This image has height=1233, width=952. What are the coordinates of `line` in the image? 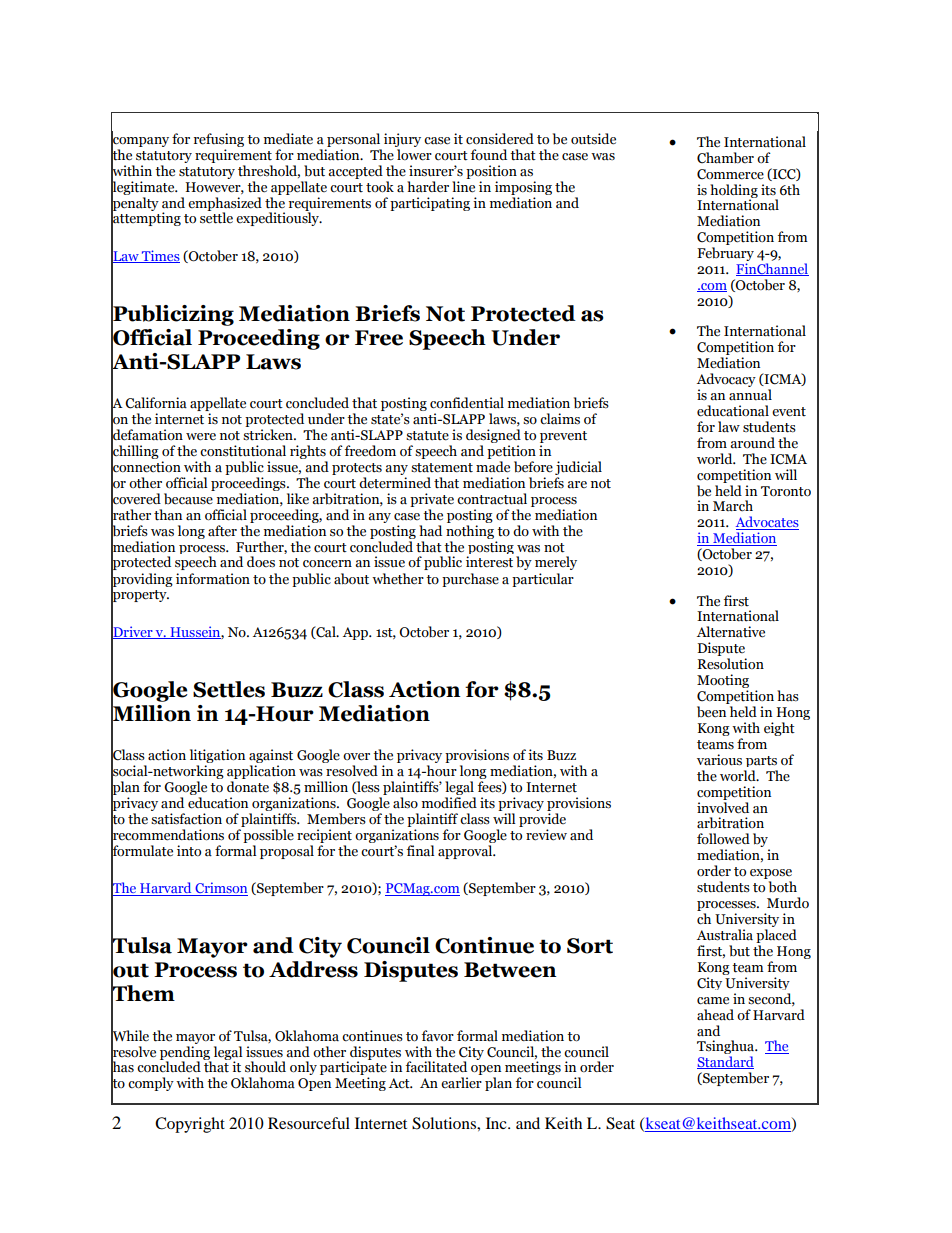 It's located at (463, 187).
